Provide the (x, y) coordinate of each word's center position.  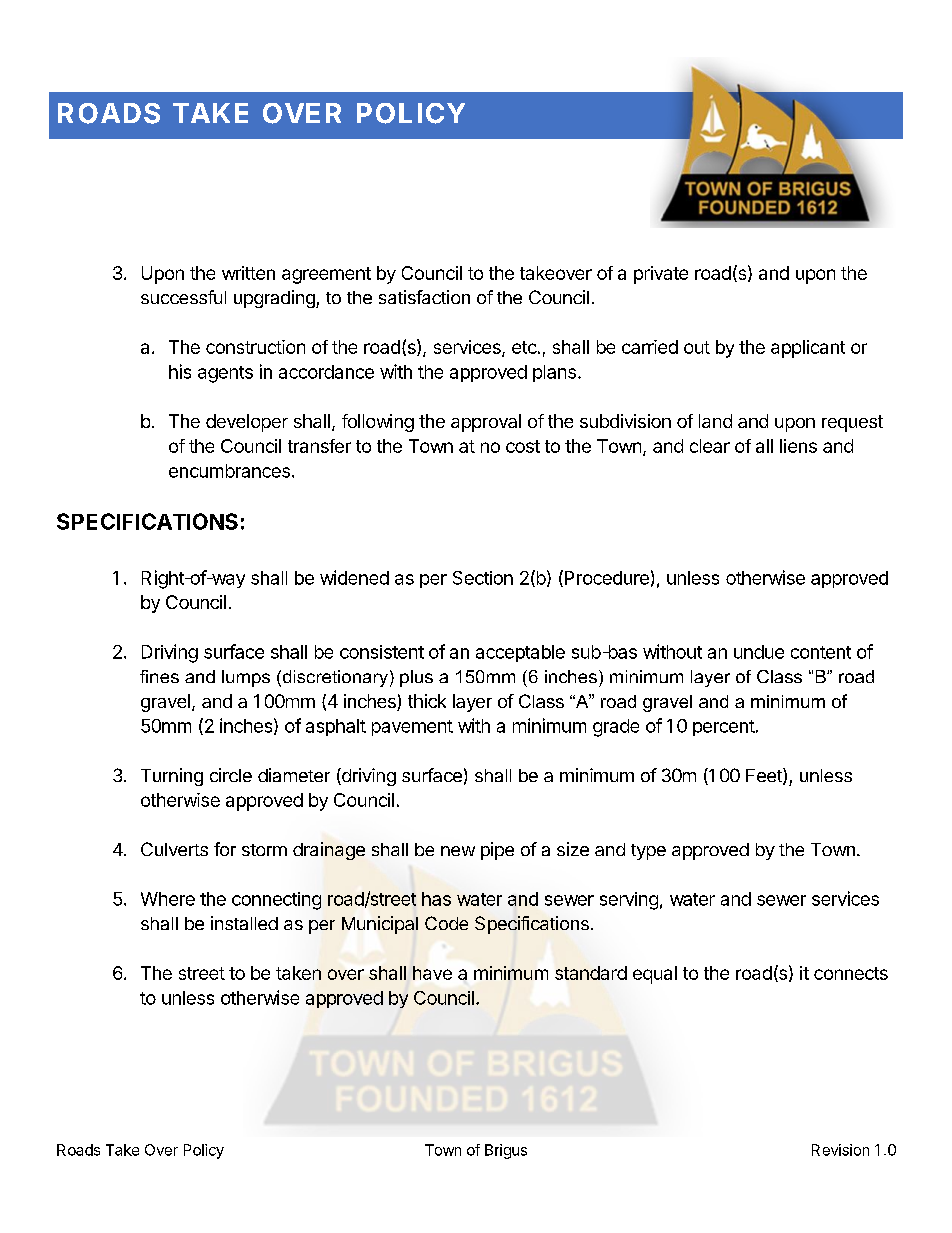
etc (524, 347)
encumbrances (229, 471)
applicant (808, 349)
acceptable (520, 653)
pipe (497, 851)
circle (231, 775)
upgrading (275, 299)
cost (523, 446)
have (432, 973)
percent (724, 728)
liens (798, 446)
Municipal (380, 925)
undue (759, 652)
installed (244, 923)
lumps (246, 678)
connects (851, 973)
